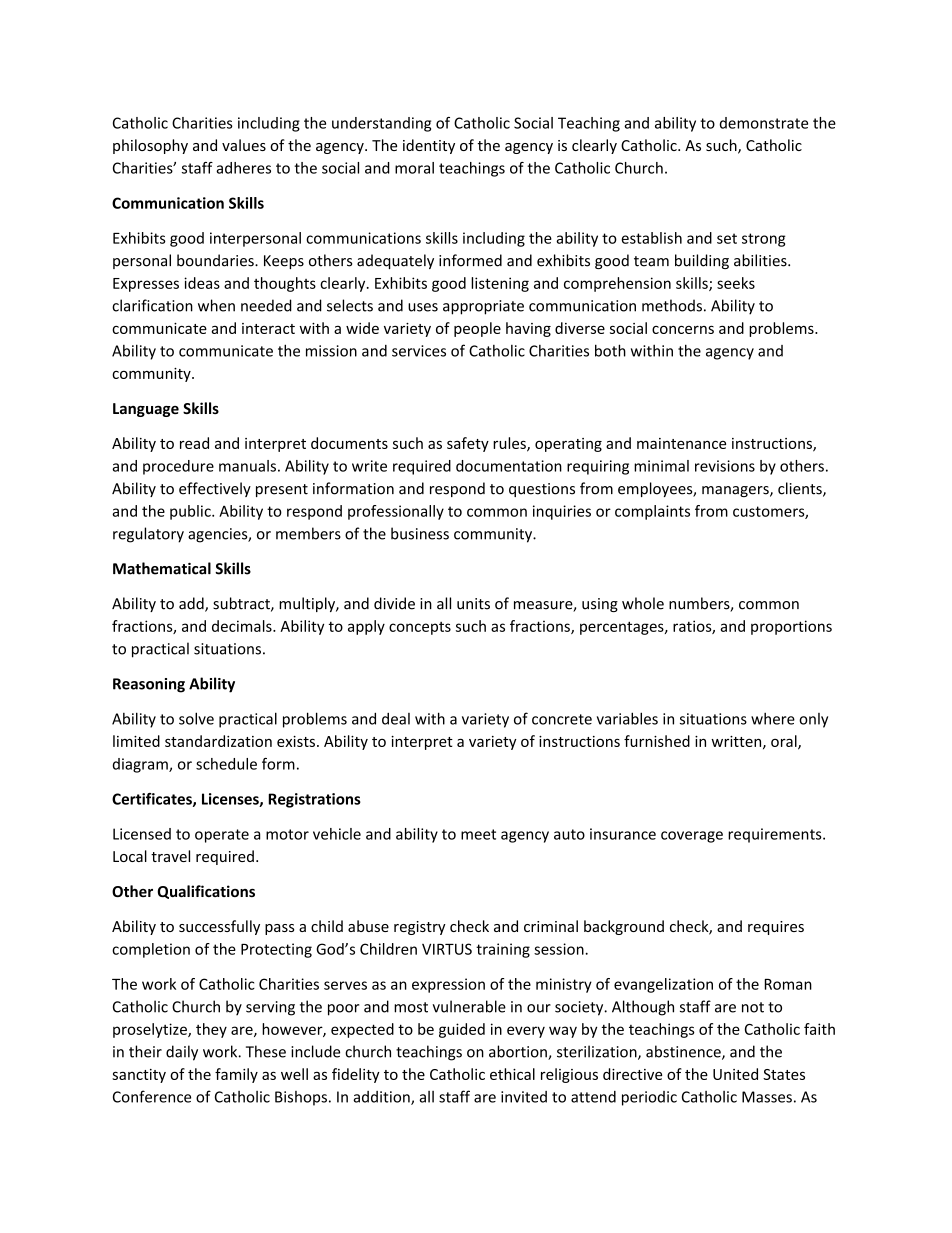  What do you see at coordinates (236, 1075) in the screenshot?
I see `family` at bounding box center [236, 1075].
